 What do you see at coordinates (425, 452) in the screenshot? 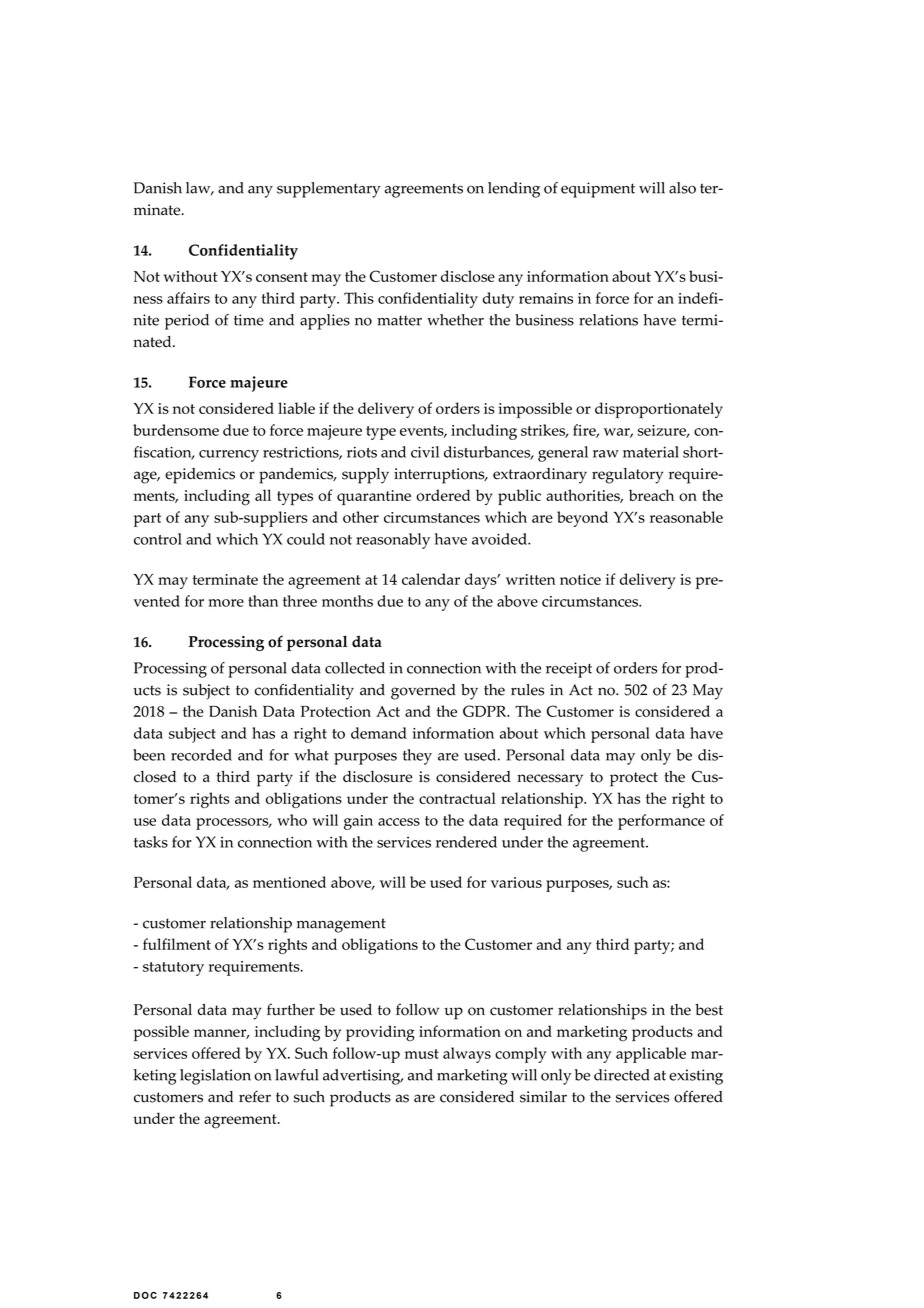
I see `civil` at bounding box center [425, 452].
